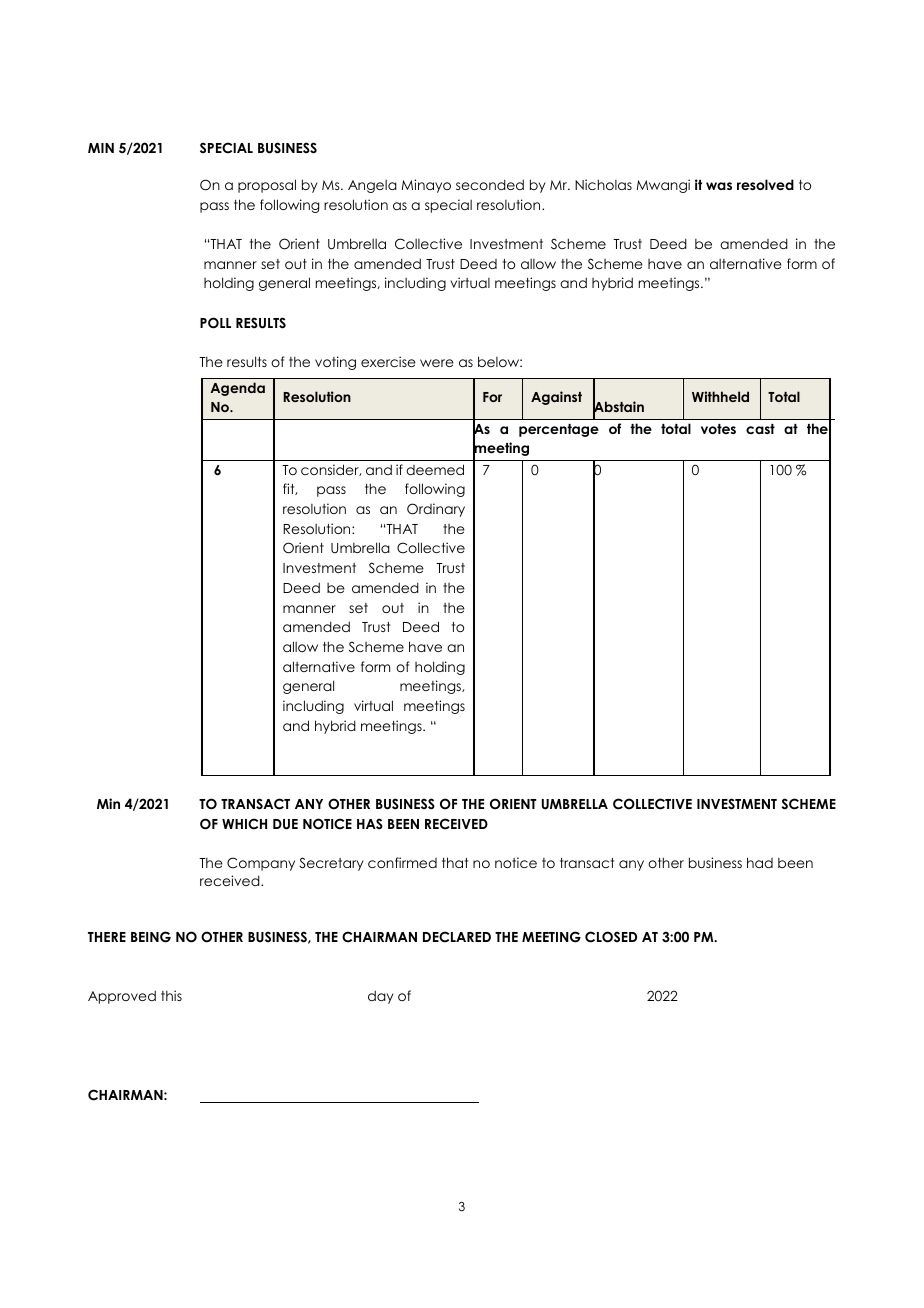 The width and height of the screenshot is (924, 1308). I want to click on seconded, so click(490, 184).
